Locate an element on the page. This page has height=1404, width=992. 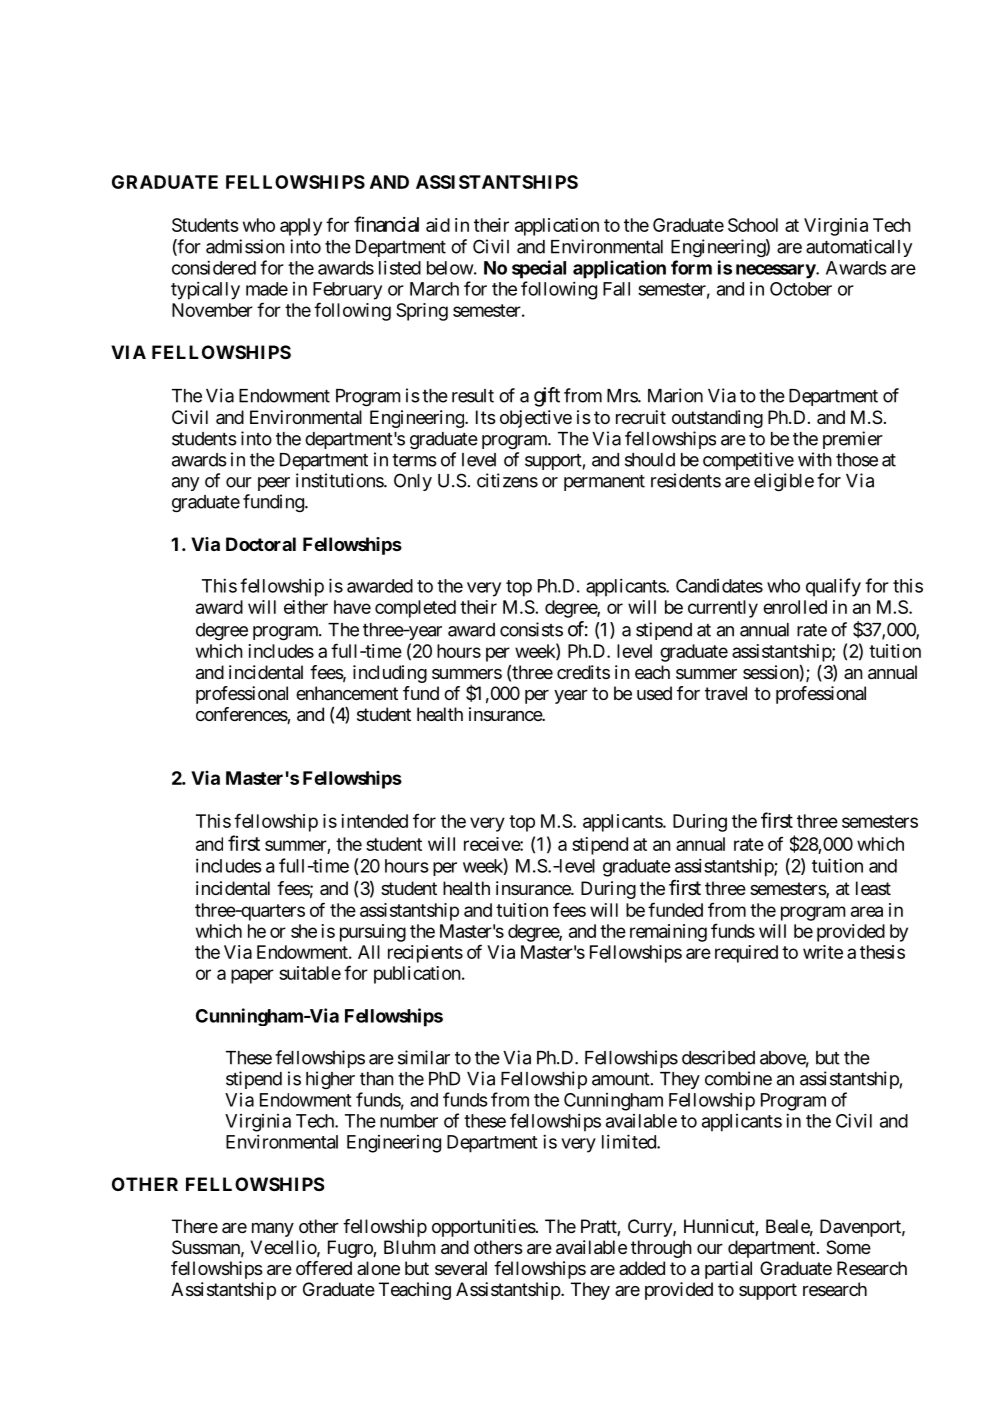
necessary is located at coordinates (776, 271).
